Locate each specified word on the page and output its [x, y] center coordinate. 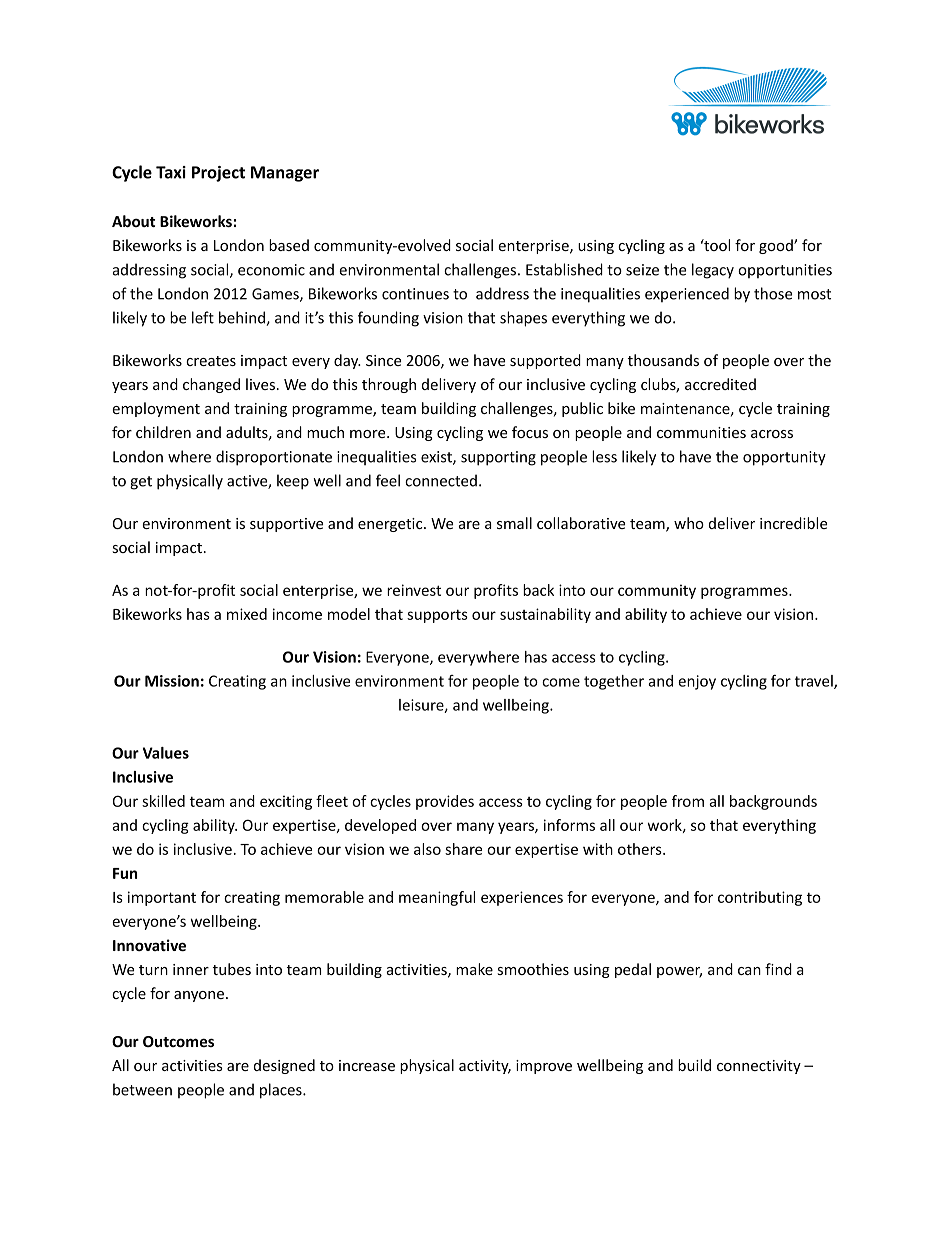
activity [485, 1067]
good [777, 246]
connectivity [759, 1067]
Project [218, 174]
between [142, 1089]
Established [564, 269]
